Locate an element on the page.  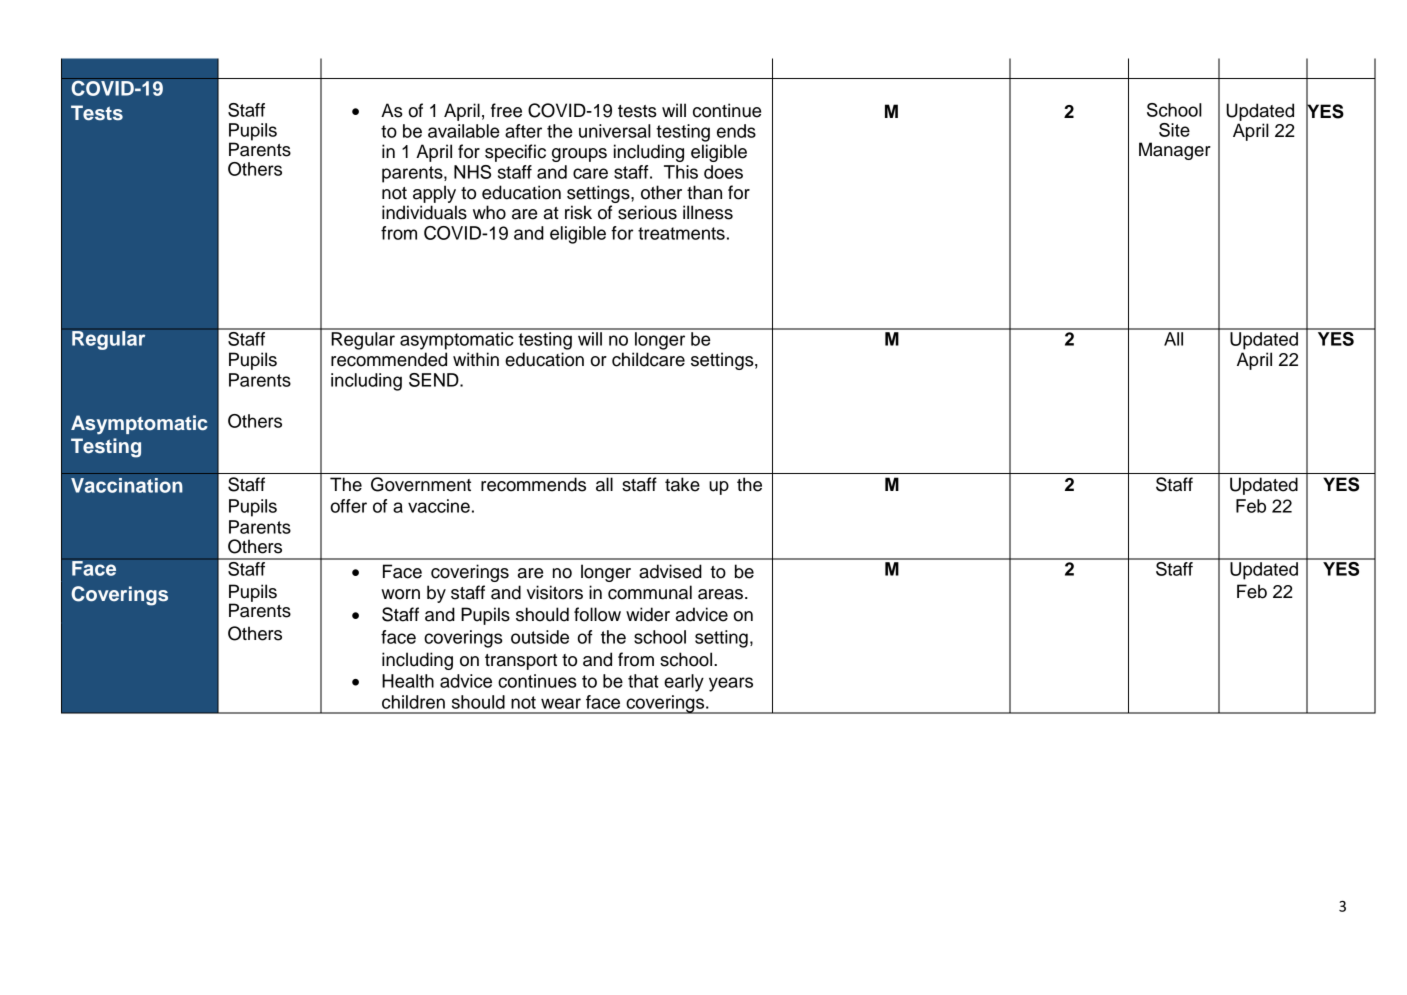
available is located at coordinates (464, 131).
